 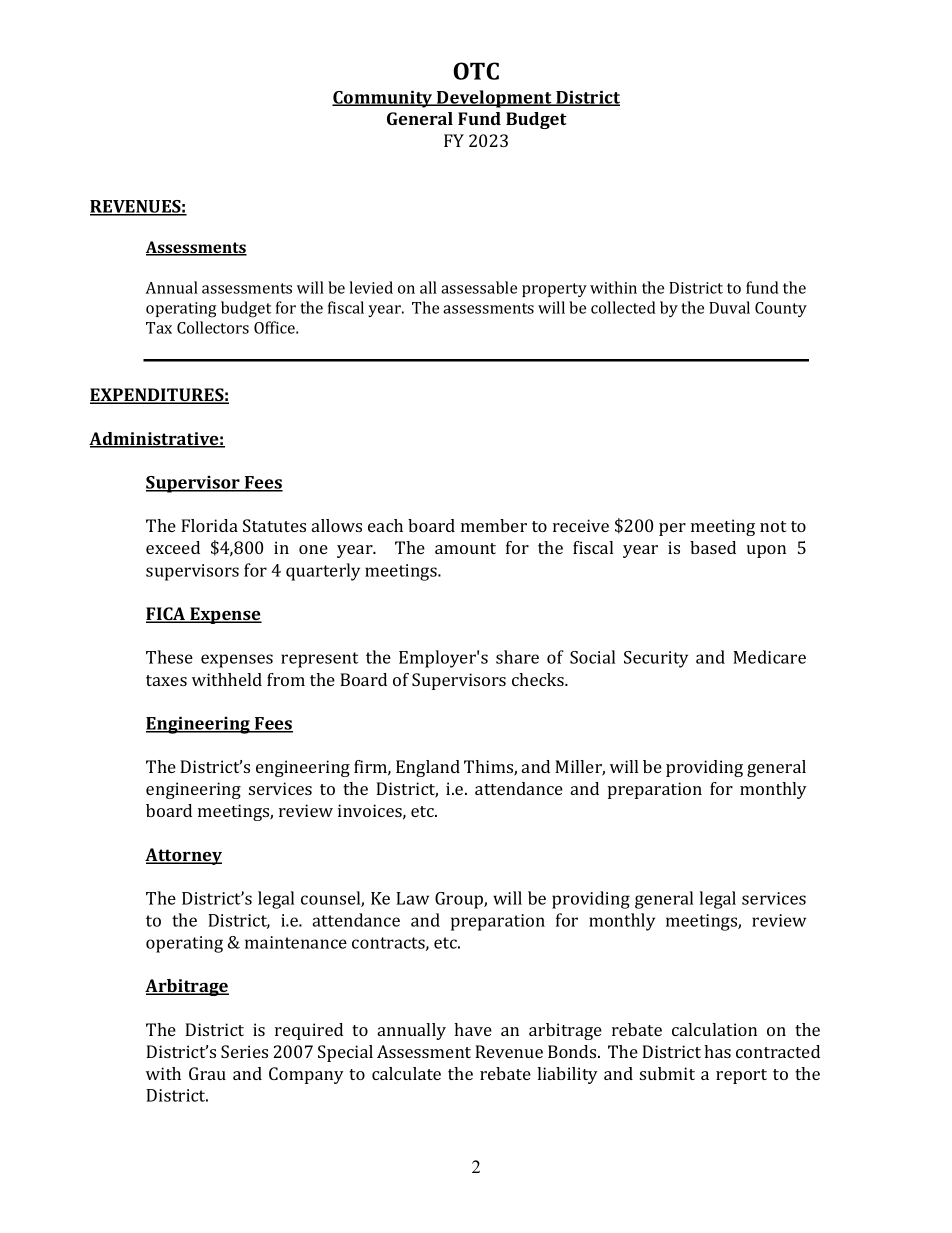 What do you see at coordinates (494, 99) in the screenshot?
I see `Development` at bounding box center [494, 99].
